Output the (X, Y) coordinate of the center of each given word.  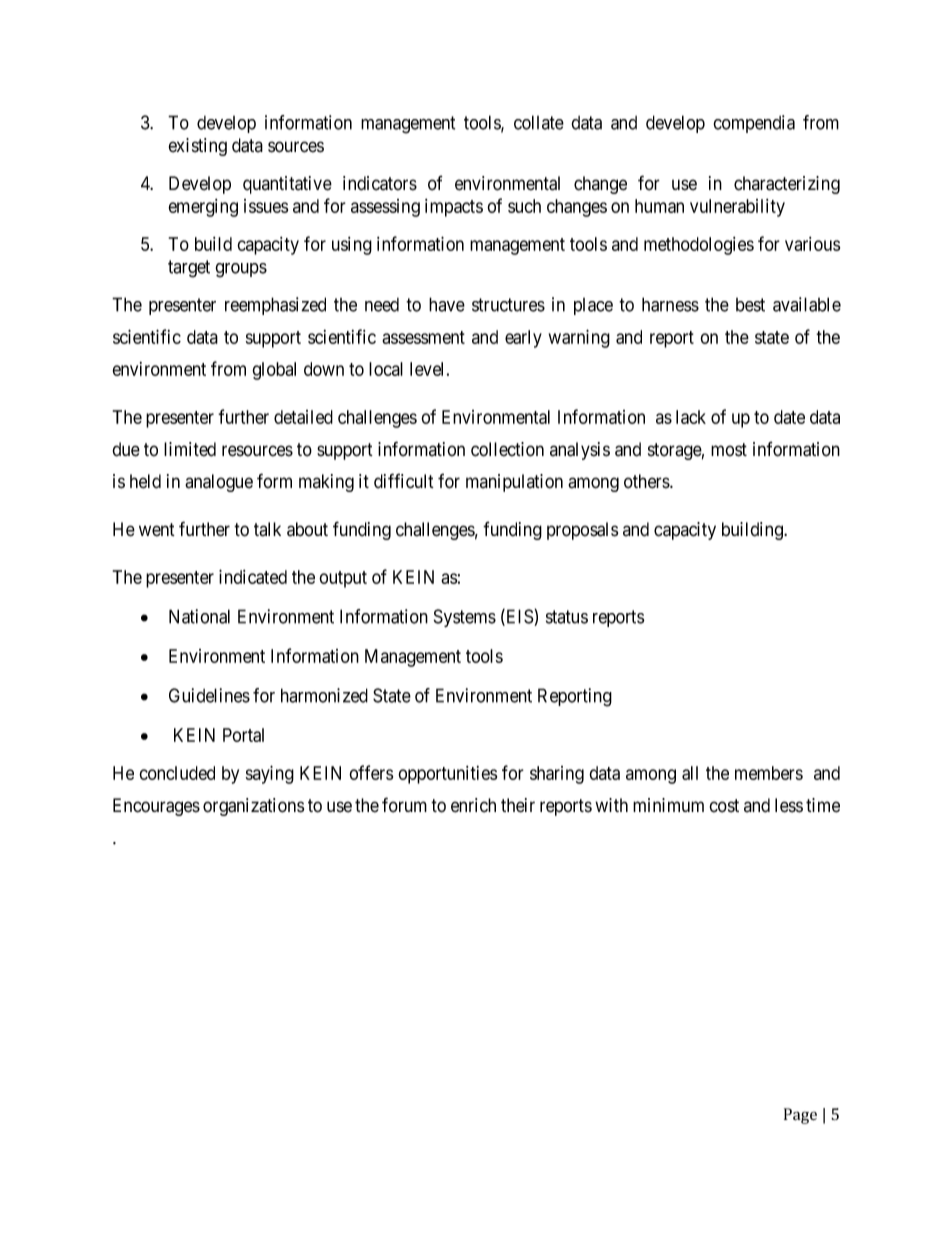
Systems (465, 618)
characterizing (787, 185)
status (567, 617)
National (199, 616)
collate (539, 122)
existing (198, 147)
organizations (253, 807)
